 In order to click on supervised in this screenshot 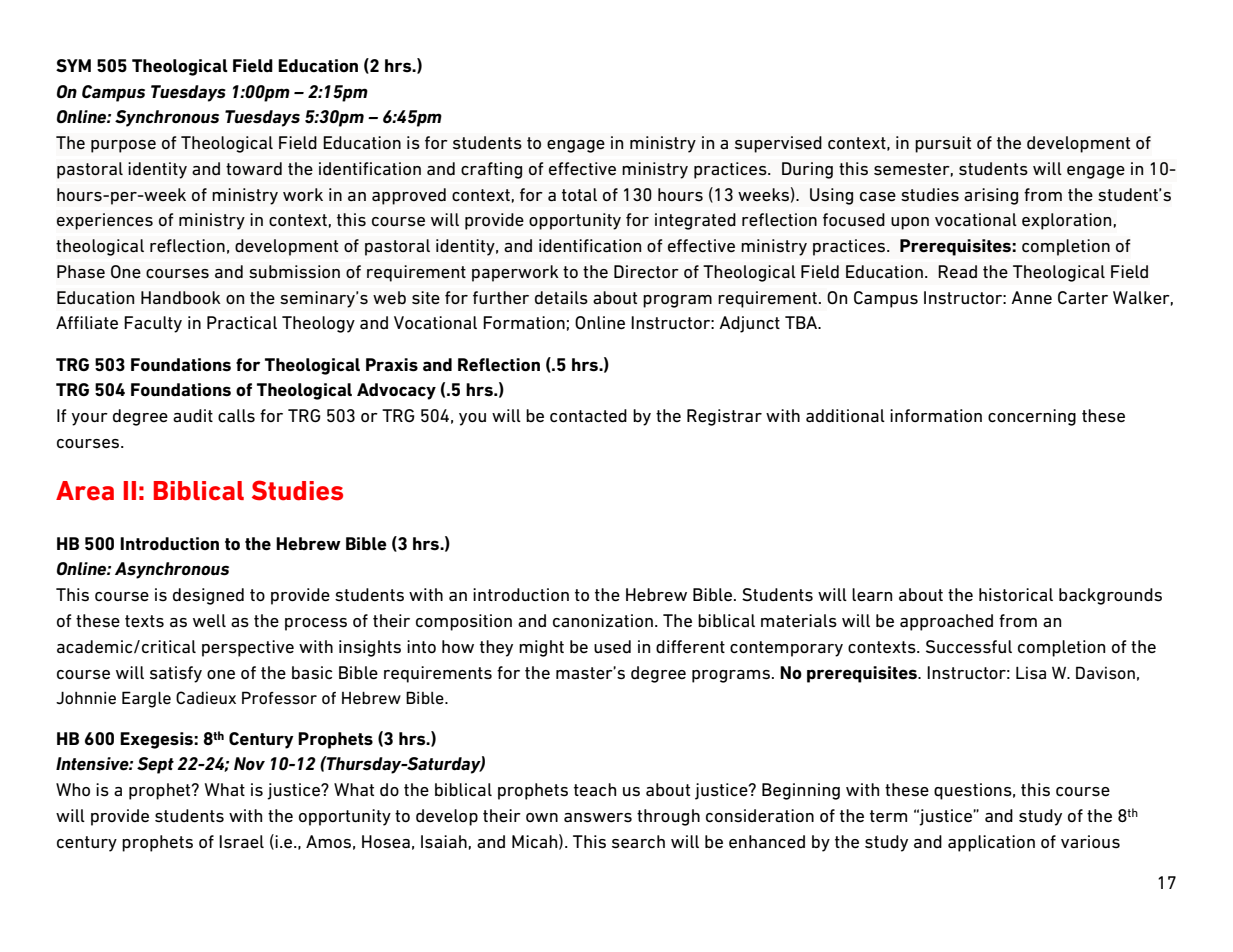, I will do `click(778, 144)`.
